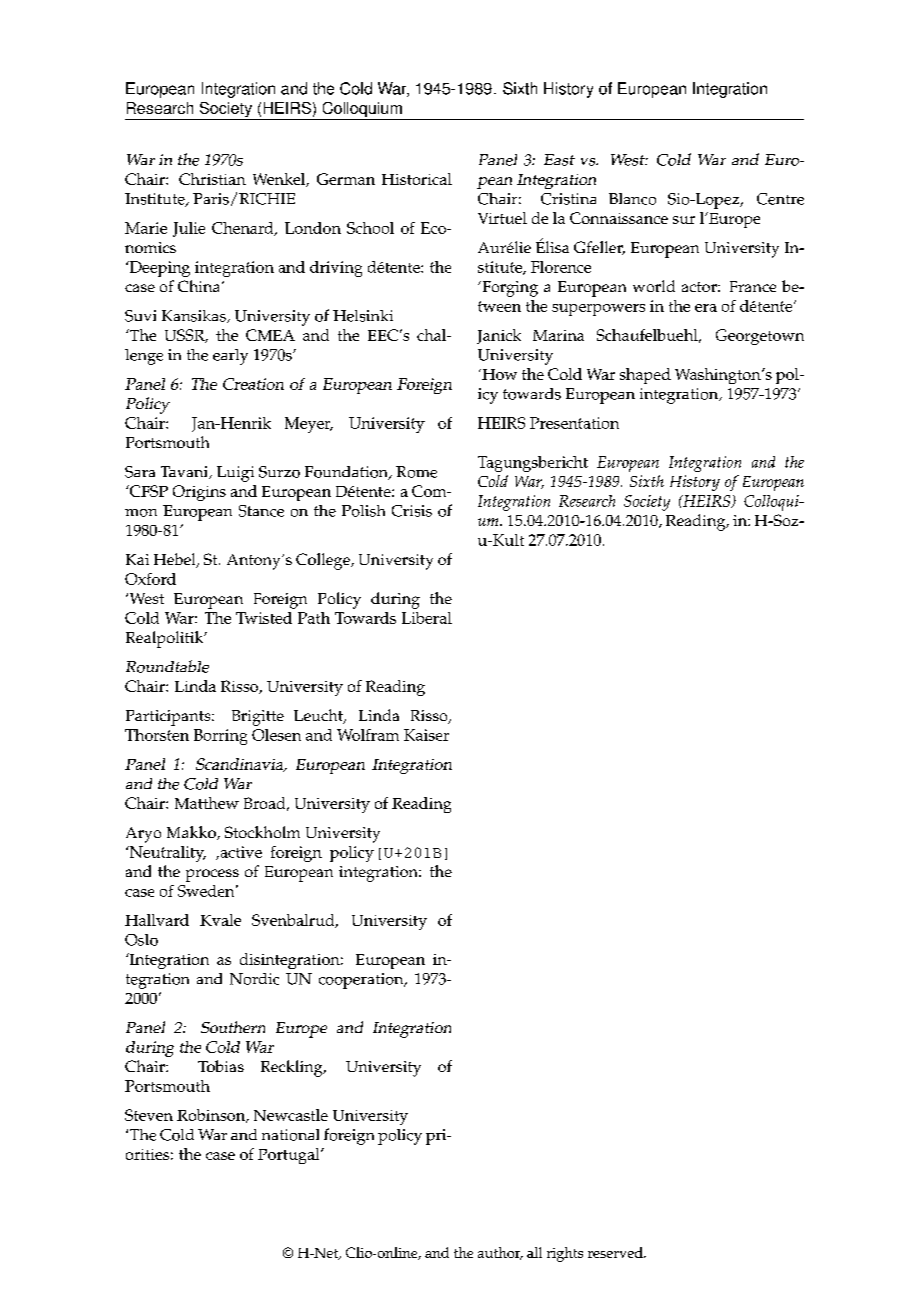 This screenshot has height=1300, width=924. What do you see at coordinates (199, 493) in the screenshot?
I see `Origins` at bounding box center [199, 493].
